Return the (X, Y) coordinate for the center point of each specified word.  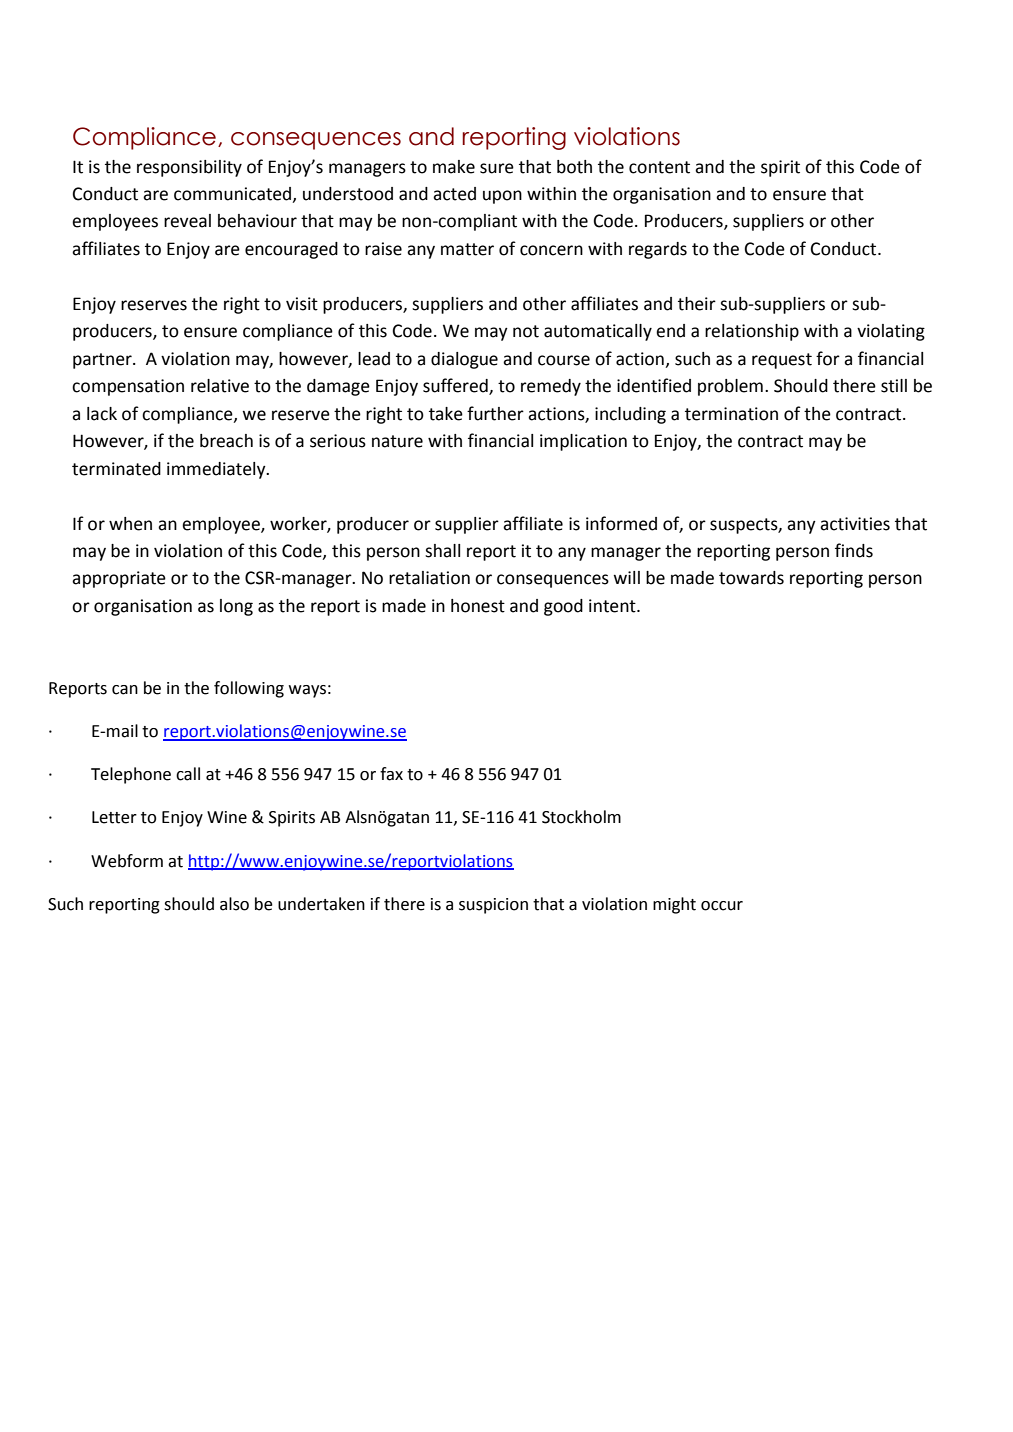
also (234, 904)
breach (226, 441)
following (249, 689)
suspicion (493, 906)
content (659, 167)
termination (731, 414)
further (495, 413)
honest (478, 606)
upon (502, 197)
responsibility (189, 168)
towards (751, 578)
